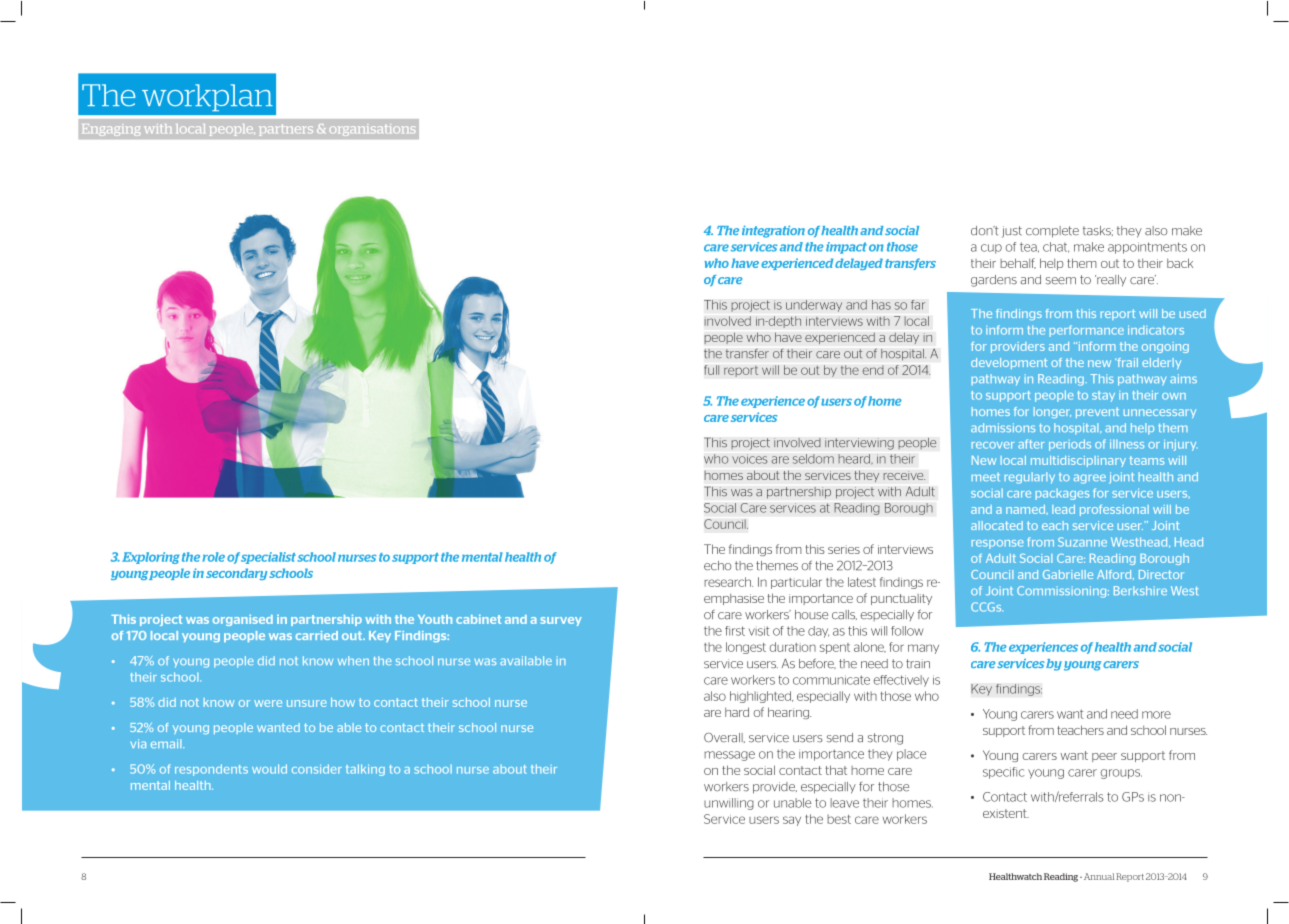 Image resolution: width=1289 pixels, height=924 pixels. What do you see at coordinates (735, 631) in the document?
I see `first` at bounding box center [735, 631].
